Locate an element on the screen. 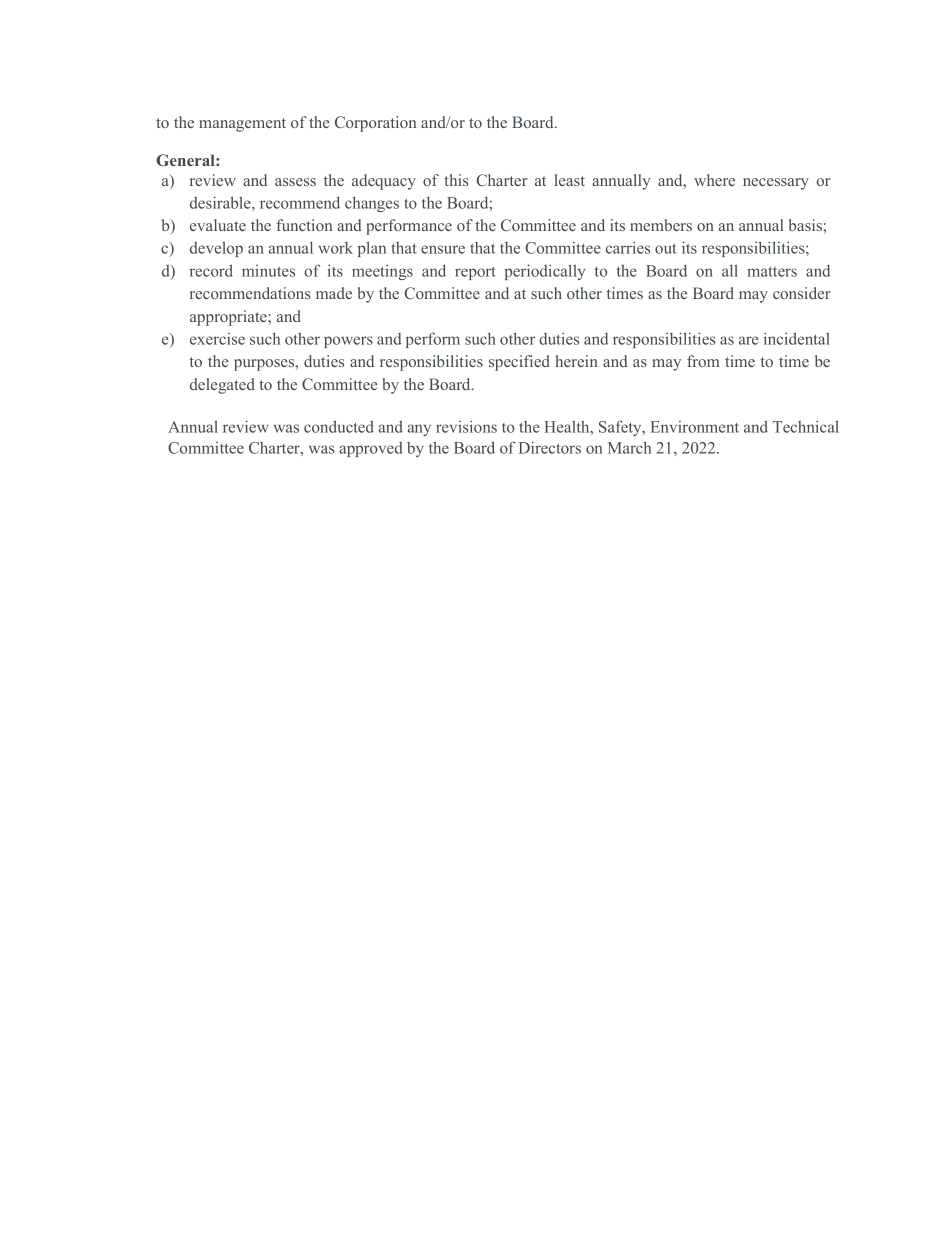  necessary is located at coordinates (776, 184).
